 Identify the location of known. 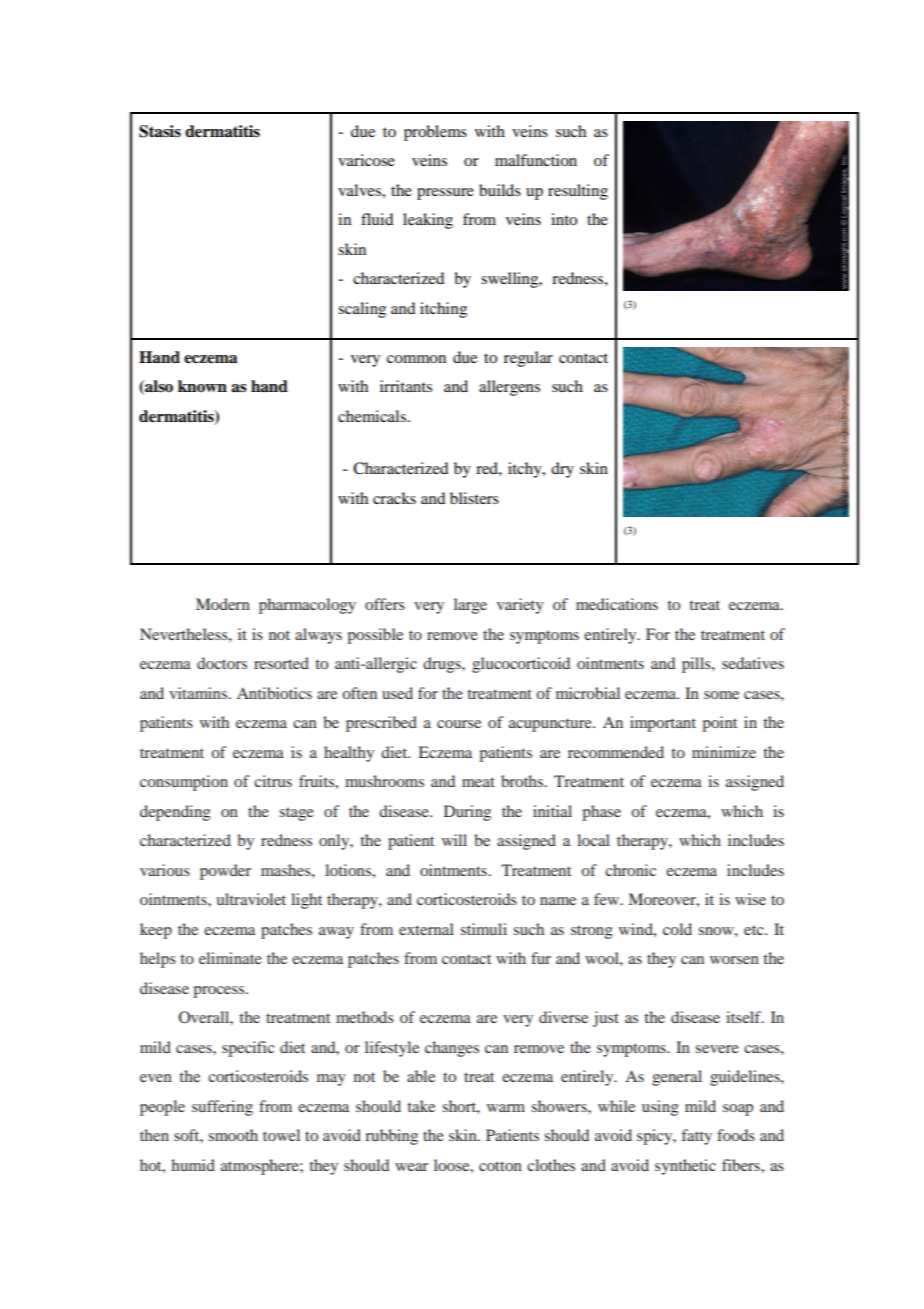
(202, 386).
